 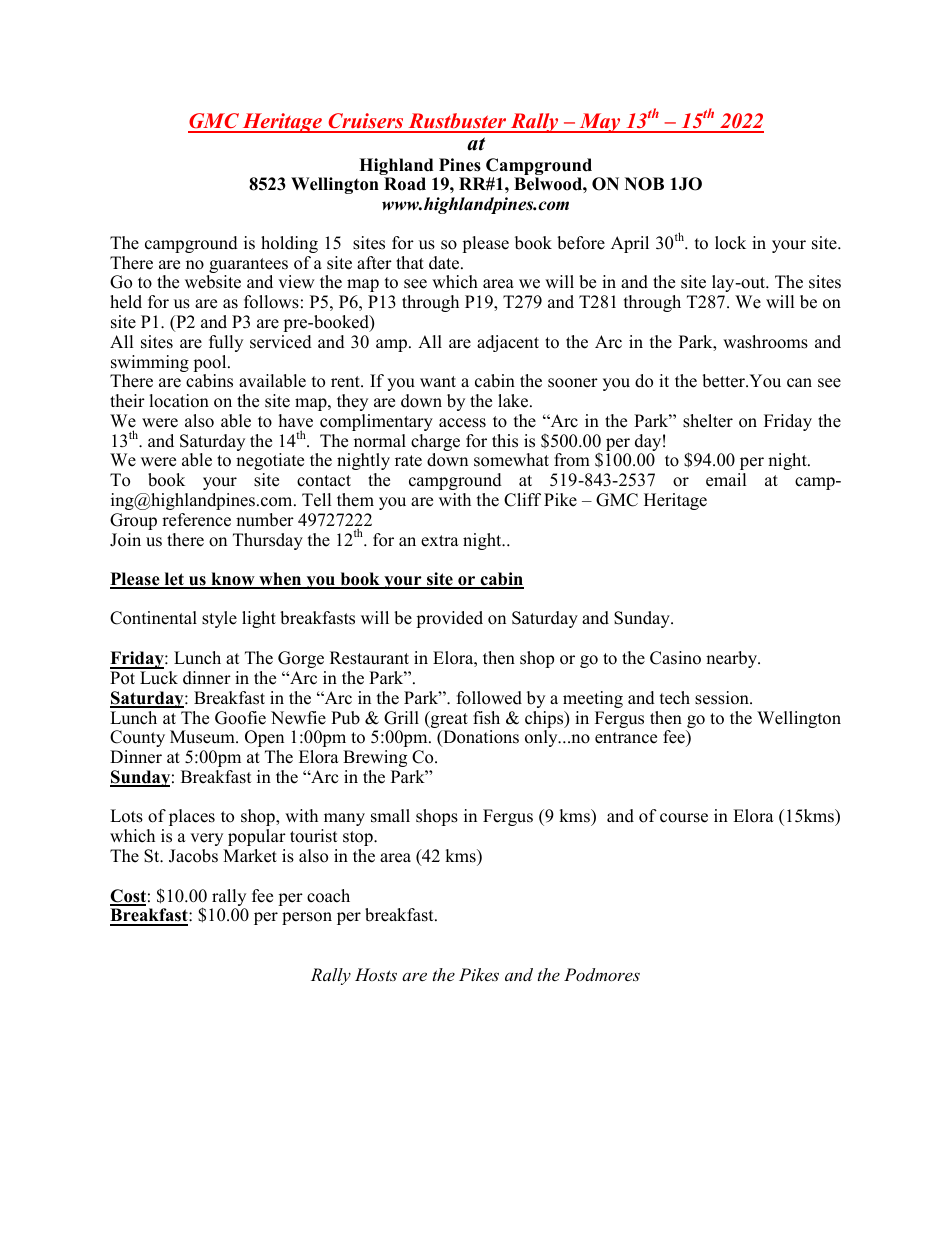 What do you see at coordinates (289, 244) in the image?
I see `holding` at bounding box center [289, 244].
